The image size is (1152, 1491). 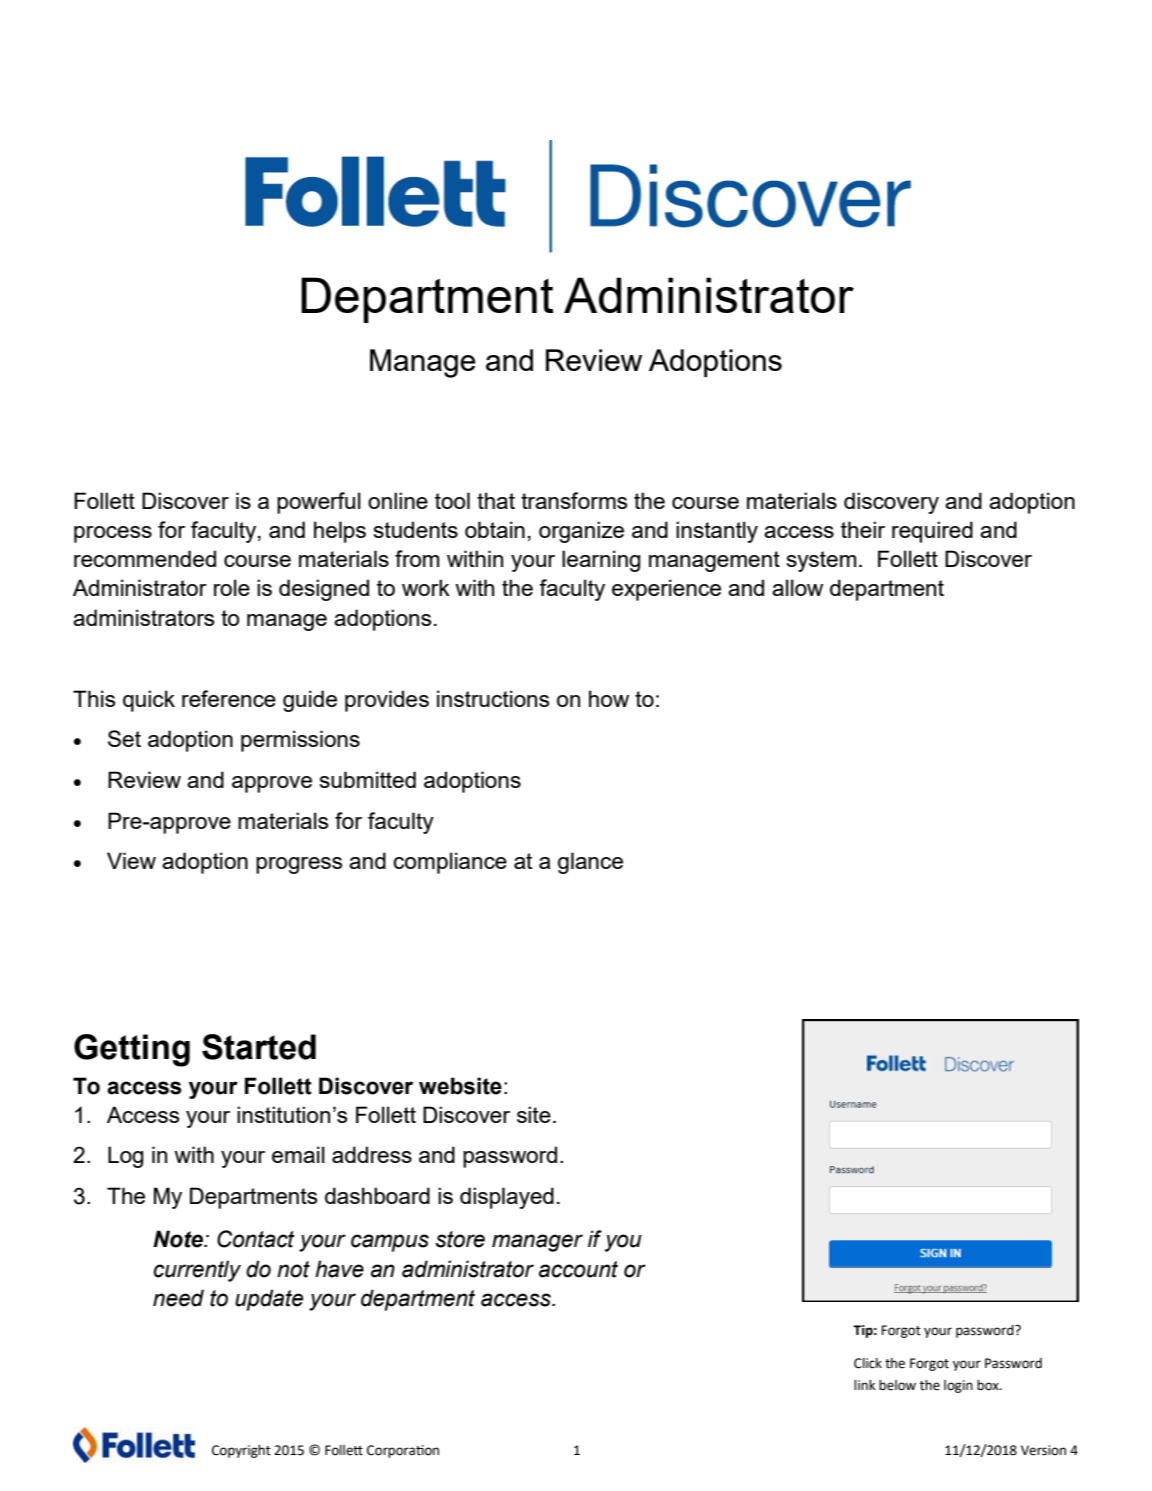 I want to click on Copyright, so click(x=241, y=1451).
